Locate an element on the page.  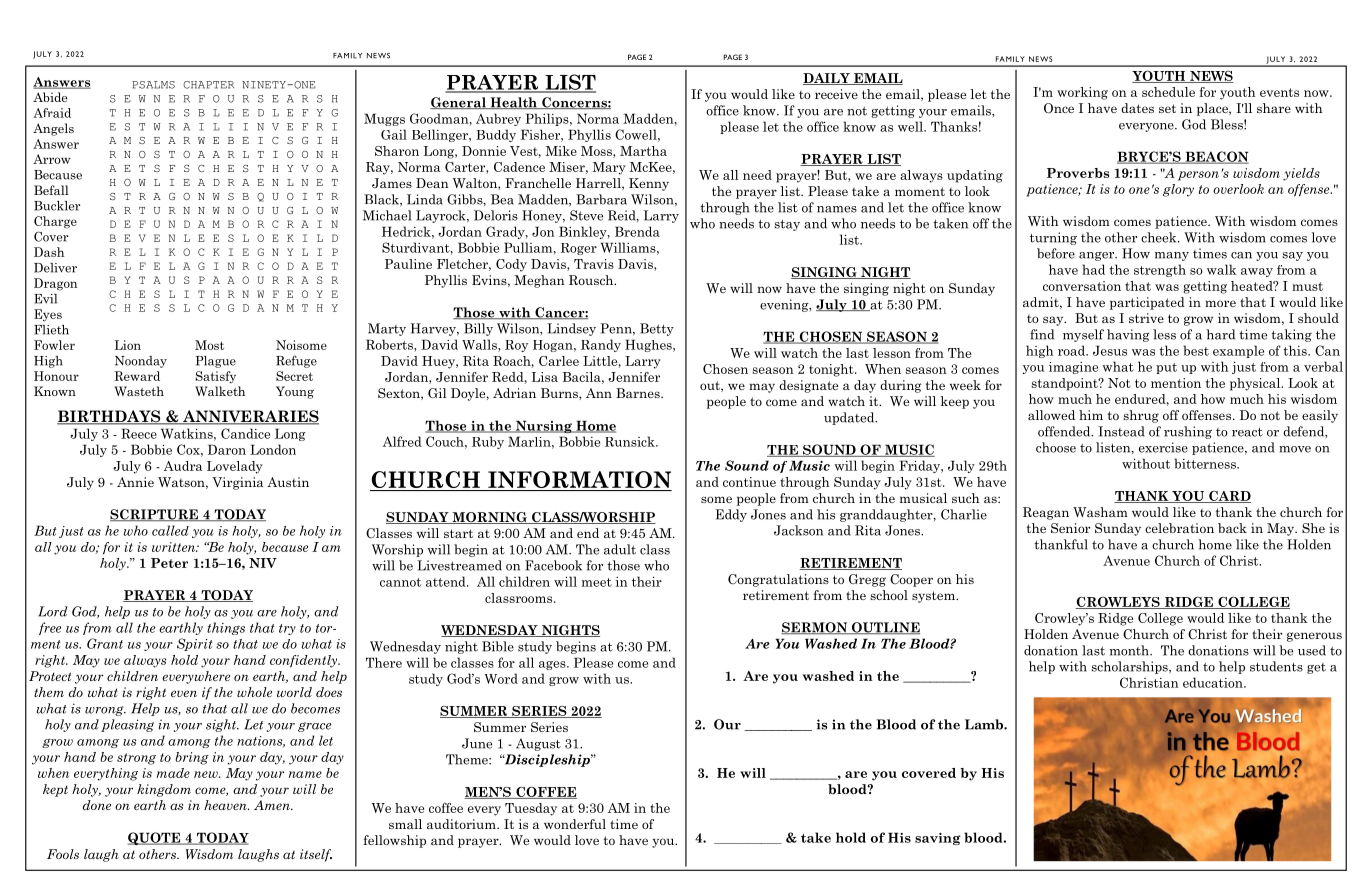
set is located at coordinates (1167, 108).
